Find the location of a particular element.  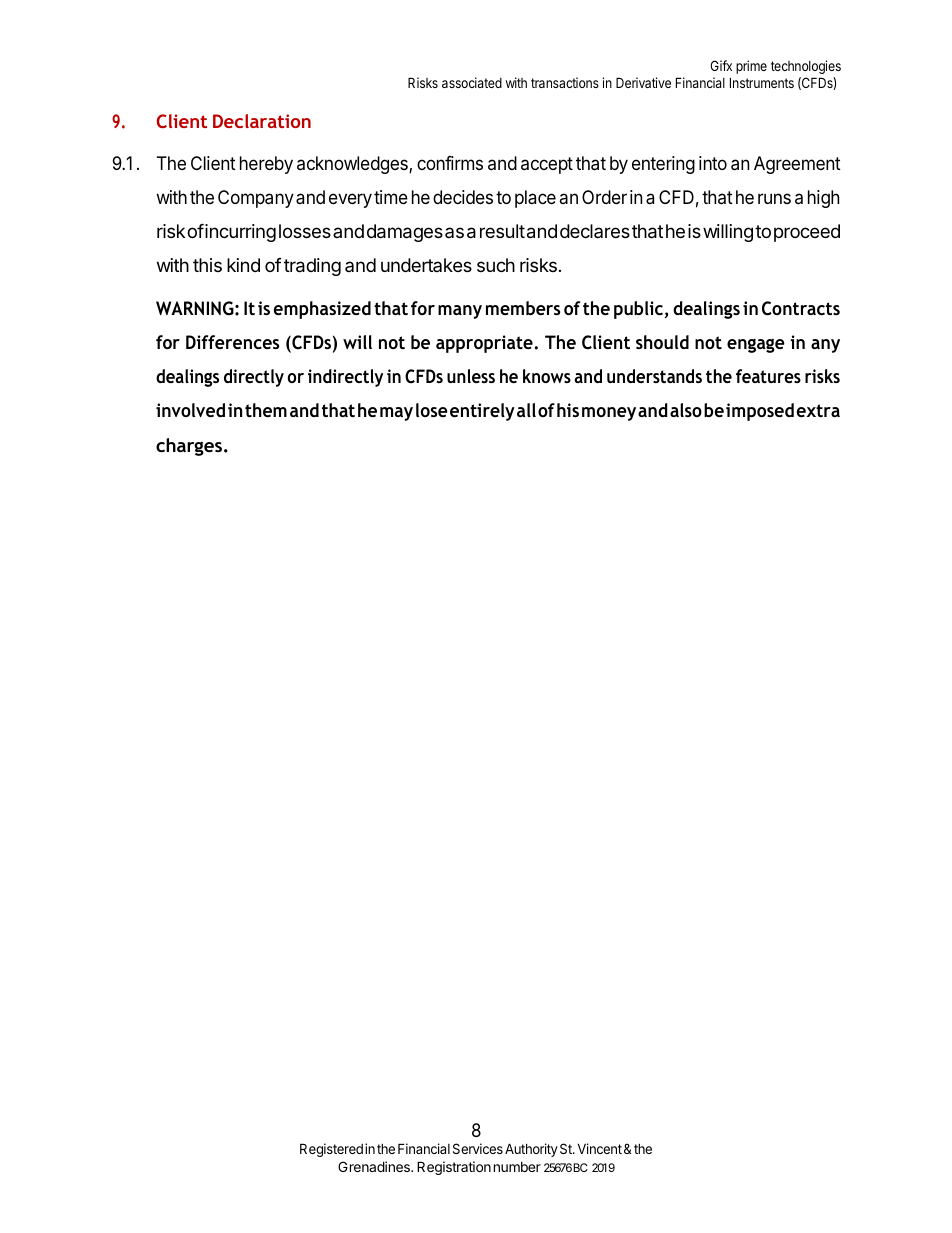

charges is located at coordinates (190, 447).
